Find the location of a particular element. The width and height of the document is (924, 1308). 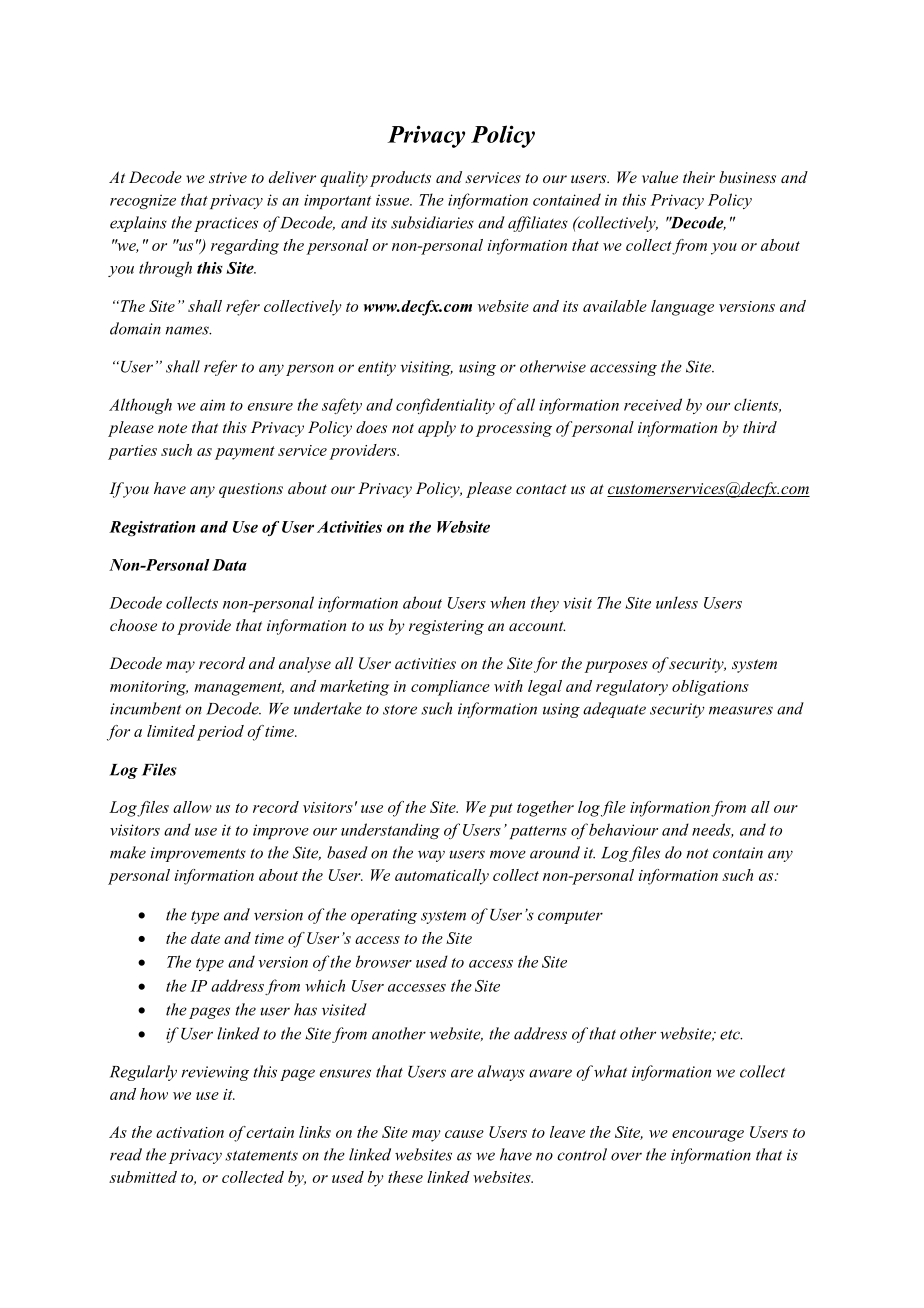

activation is located at coordinates (190, 1132).
